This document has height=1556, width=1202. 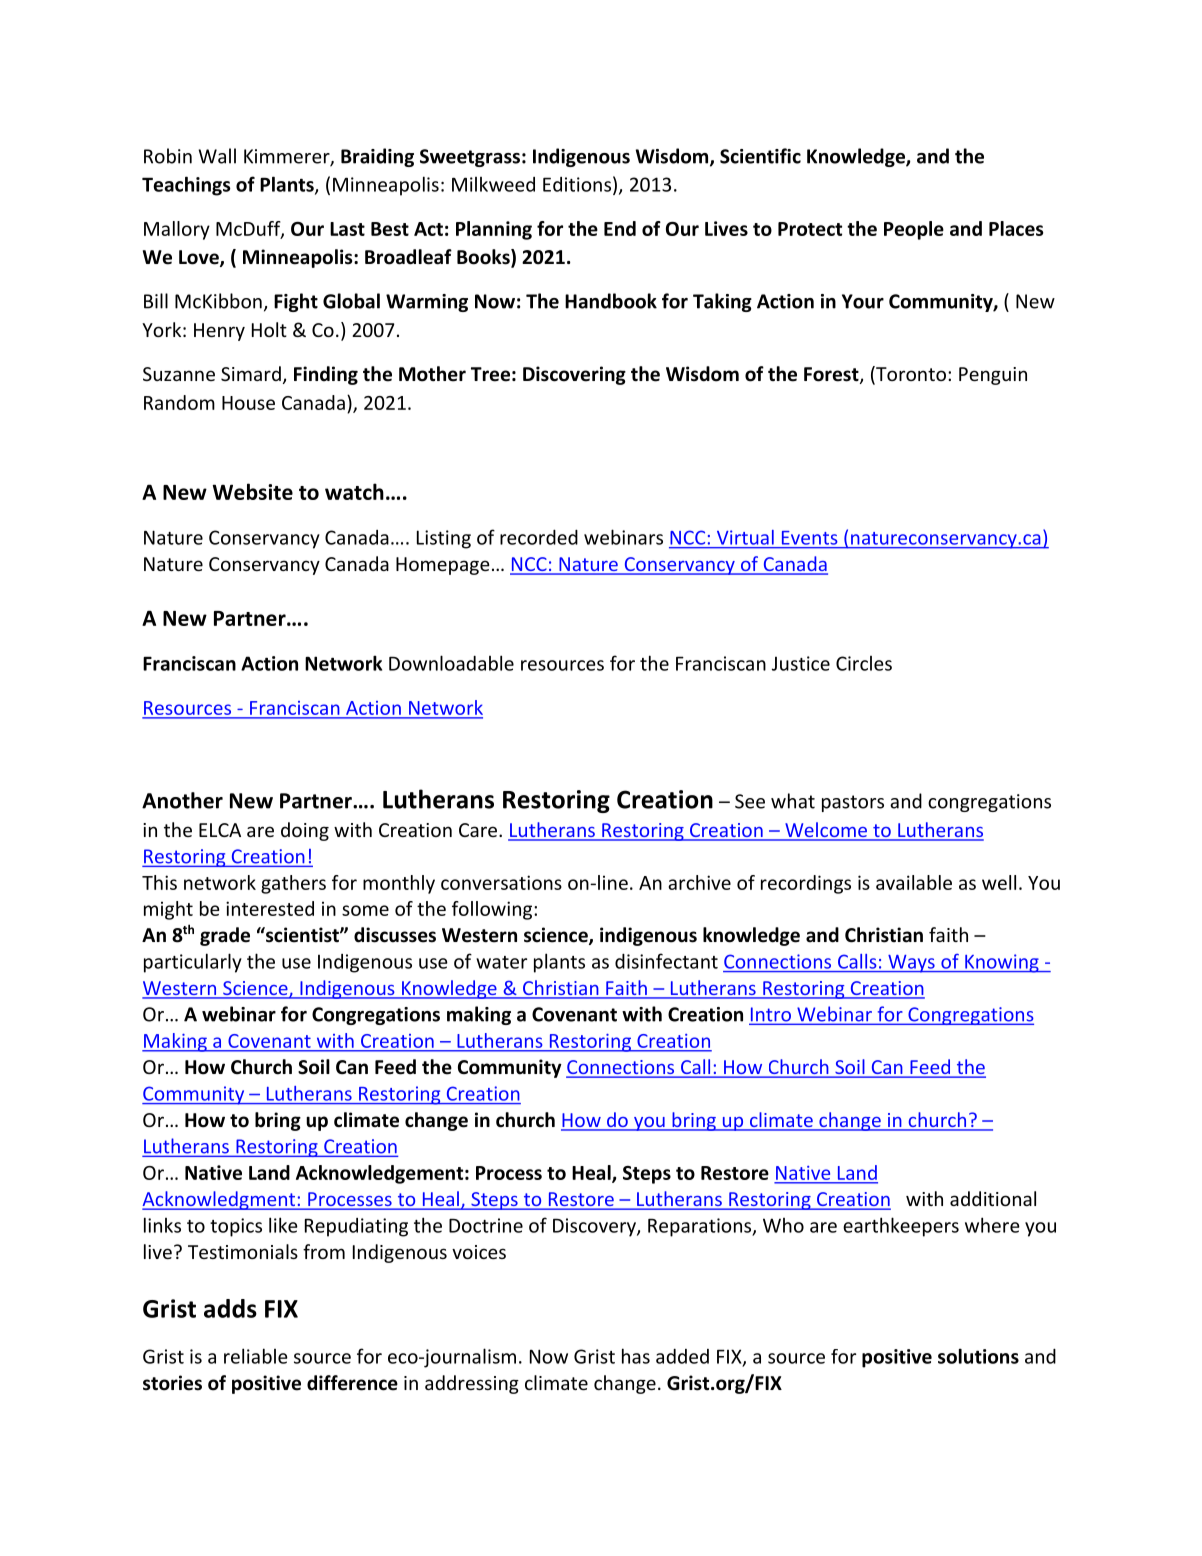 I want to click on House, so click(x=248, y=403).
